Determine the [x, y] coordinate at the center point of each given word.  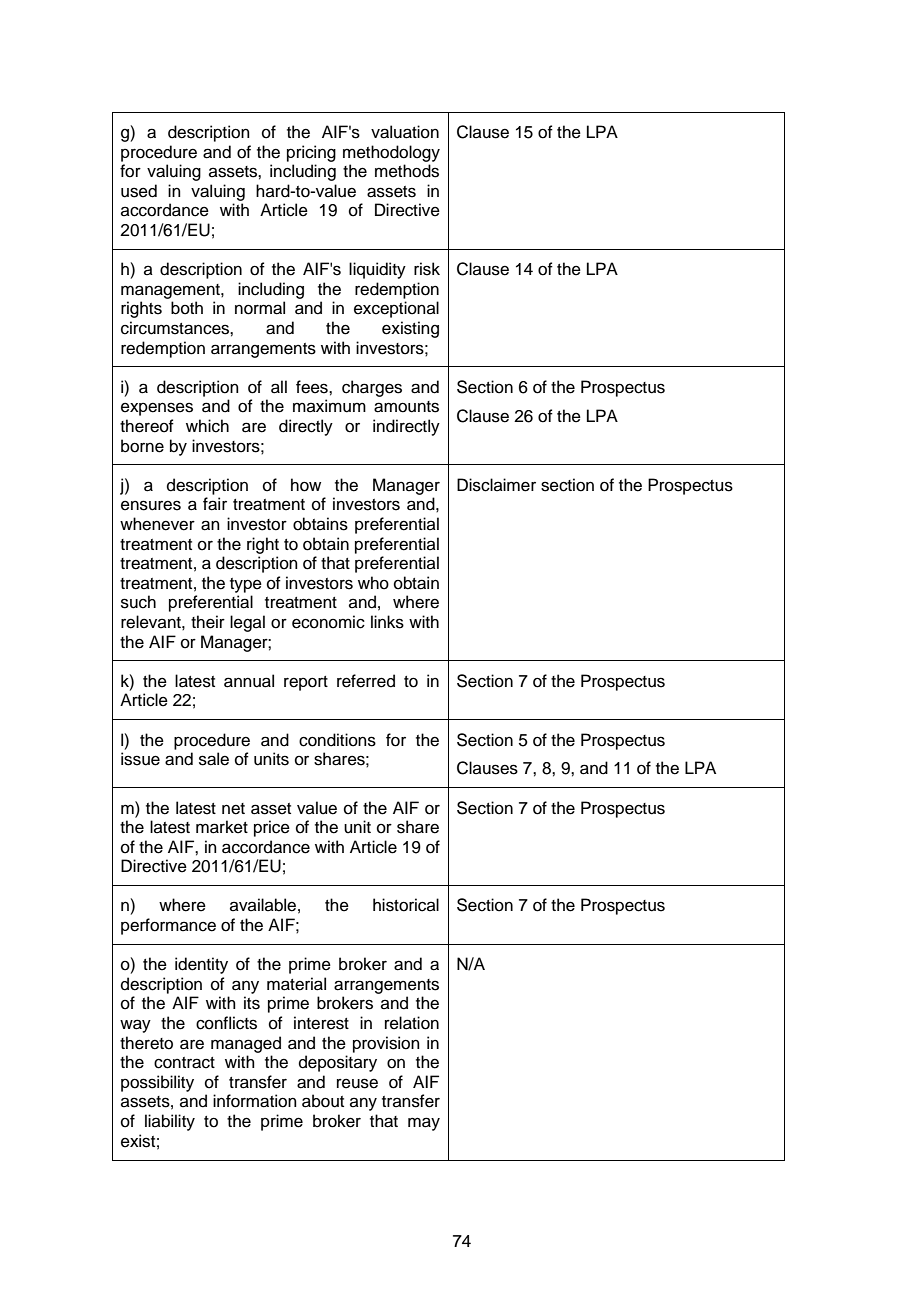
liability [170, 1122]
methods [407, 171]
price [272, 828]
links [387, 622]
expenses [157, 409]
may [424, 1124]
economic [328, 622]
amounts [406, 407]
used [139, 191]
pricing [311, 153]
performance [168, 926]
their [208, 622]
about [323, 1101]
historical [406, 905]
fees [313, 387]
